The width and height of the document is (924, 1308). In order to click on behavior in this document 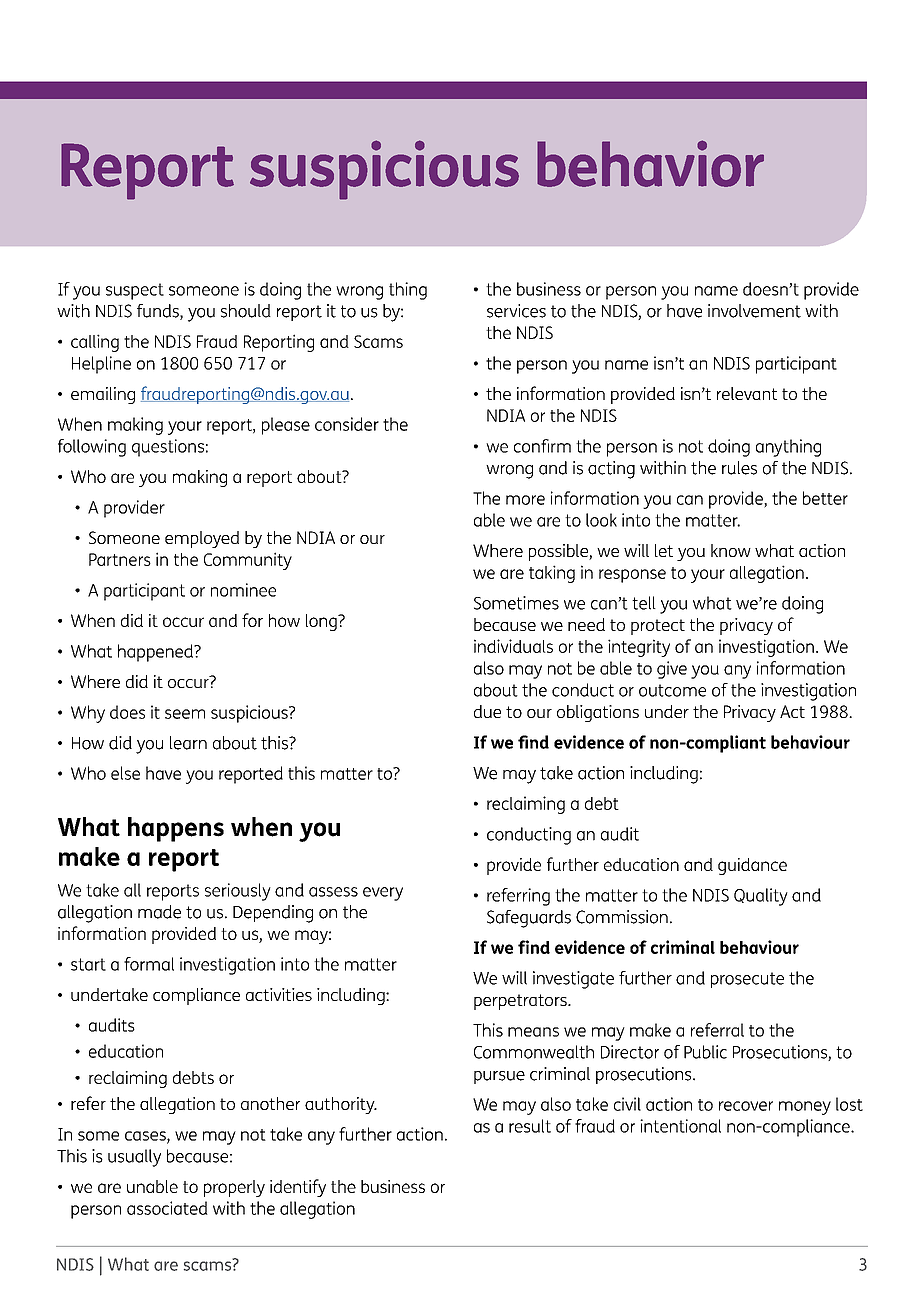, I will do `click(650, 163)`.
